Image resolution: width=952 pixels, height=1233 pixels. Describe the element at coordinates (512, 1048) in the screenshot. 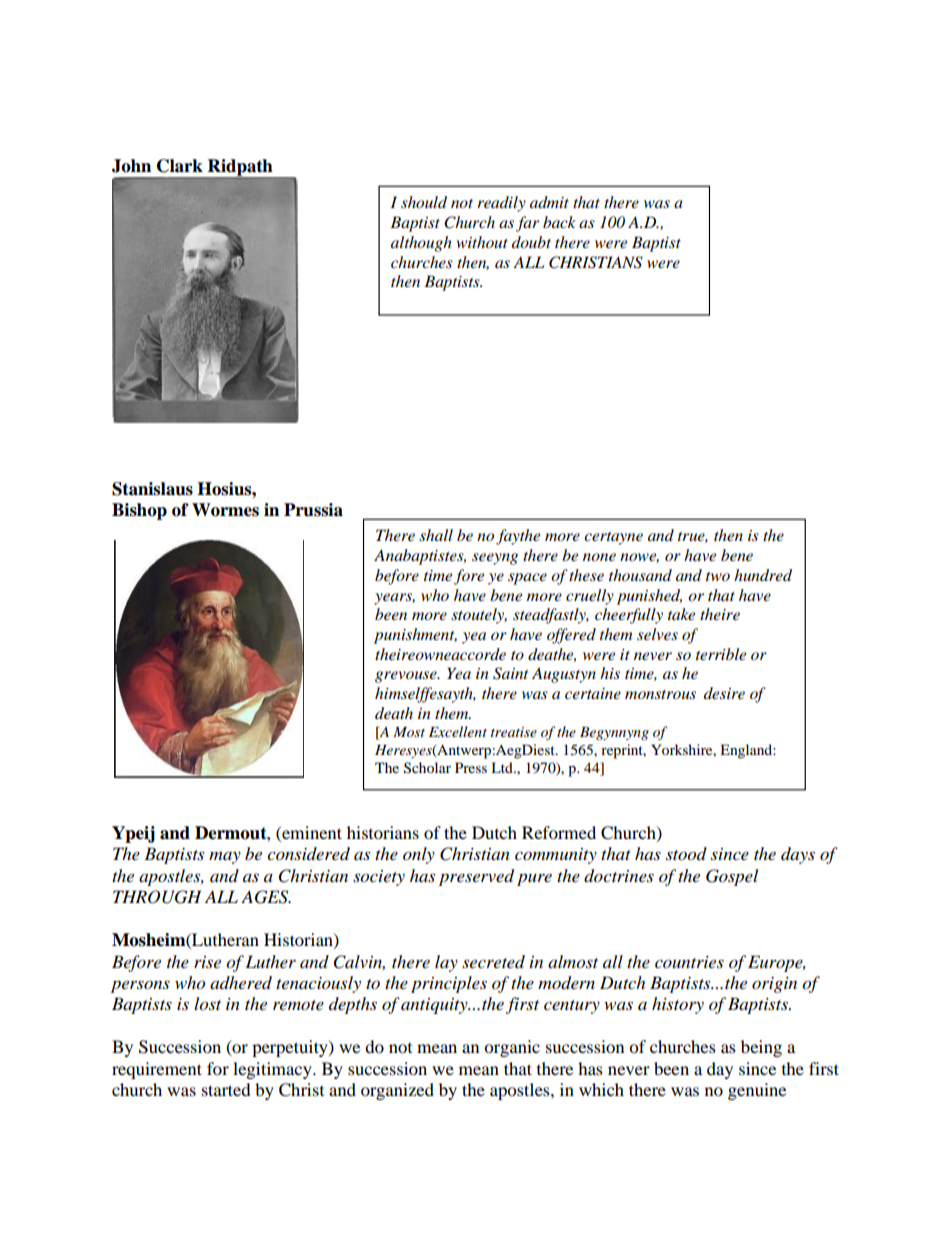

I see `organic` at that location.
